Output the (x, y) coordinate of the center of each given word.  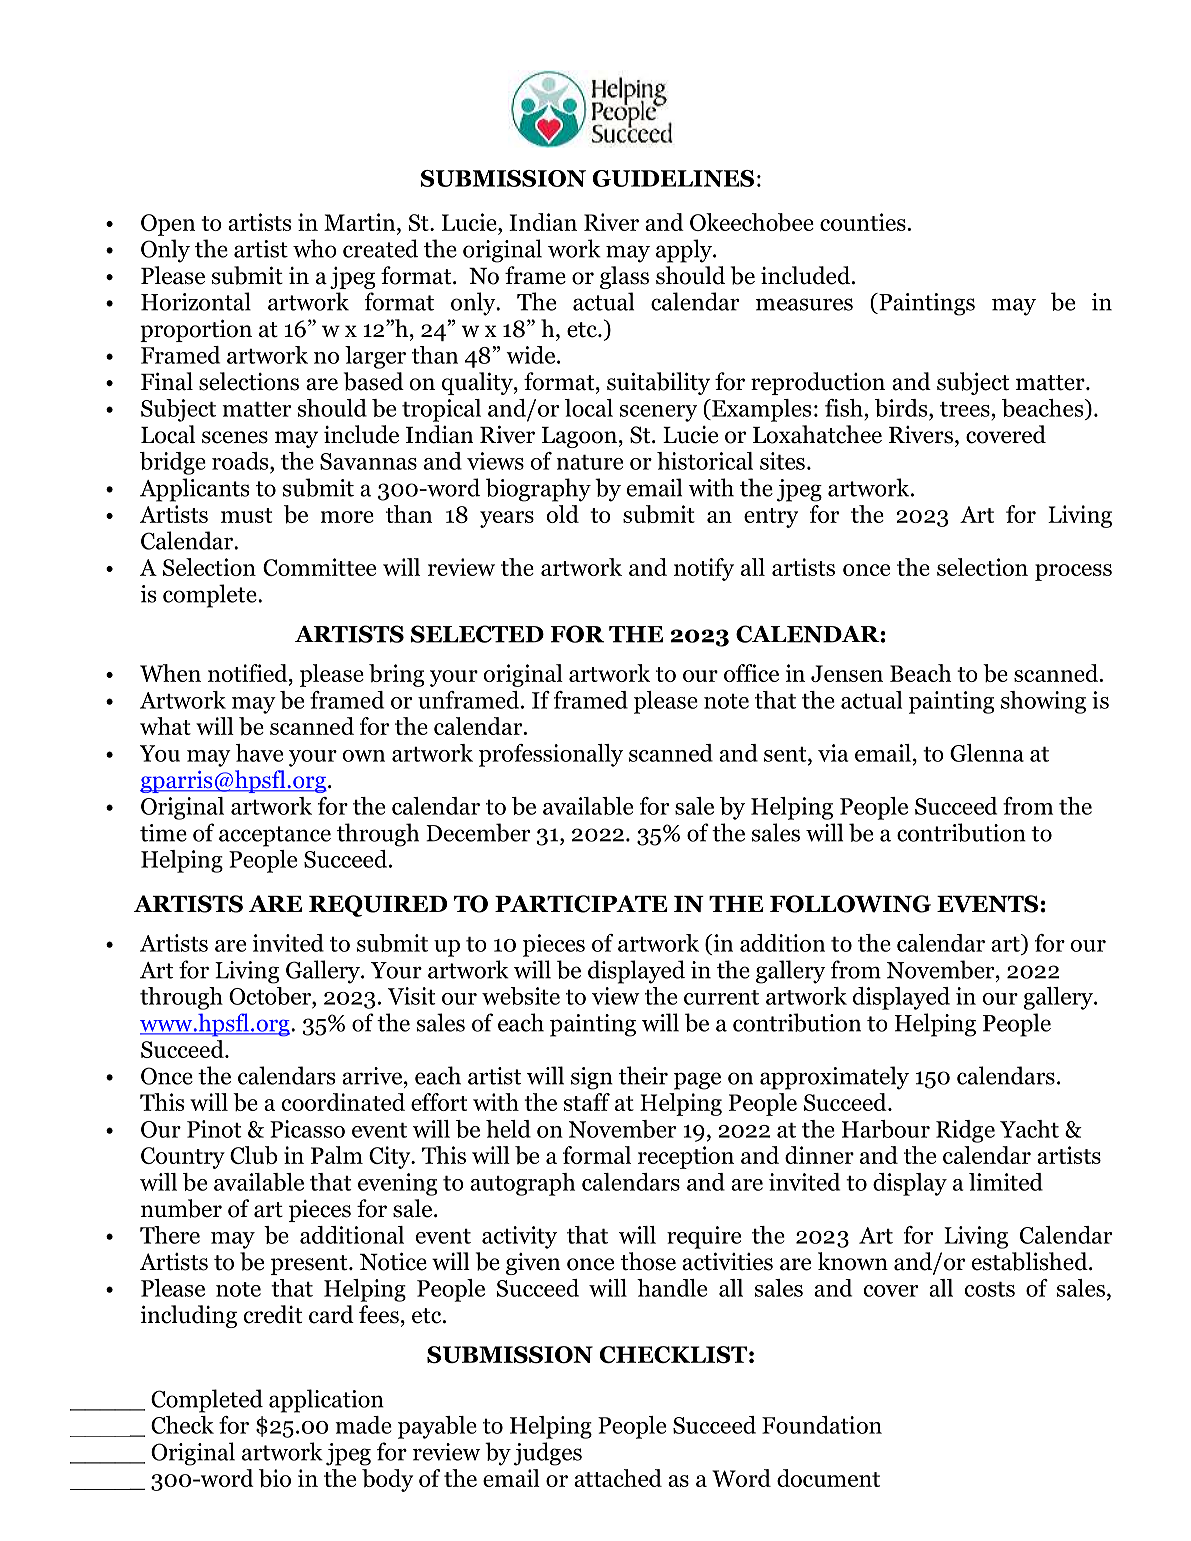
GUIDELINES (673, 178)
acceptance (275, 836)
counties (863, 222)
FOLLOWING (850, 904)
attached (618, 1478)
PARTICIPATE (581, 904)
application (326, 1401)
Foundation (822, 1425)
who (315, 248)
